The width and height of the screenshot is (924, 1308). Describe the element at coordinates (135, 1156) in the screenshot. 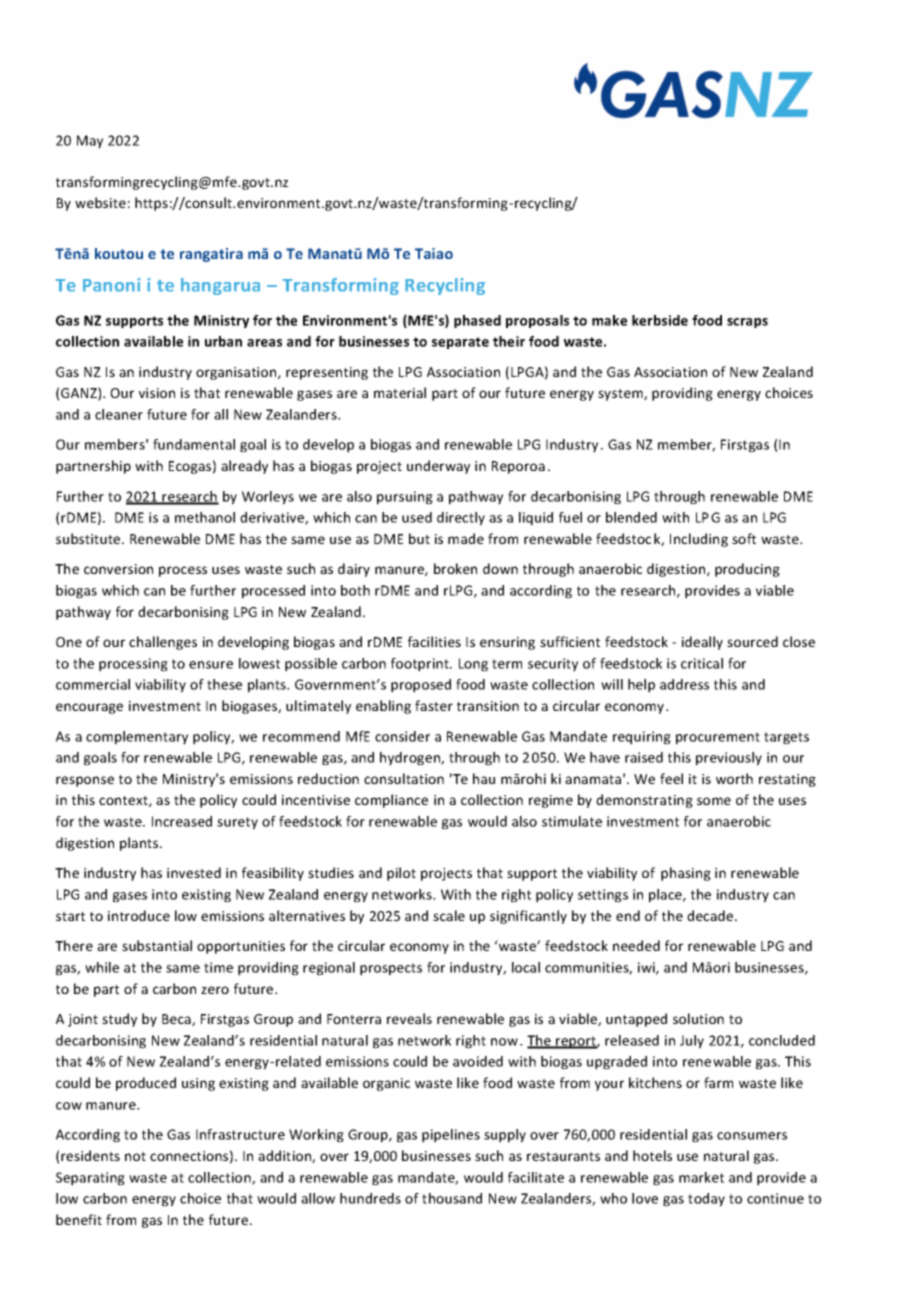

I see `not` at that location.
